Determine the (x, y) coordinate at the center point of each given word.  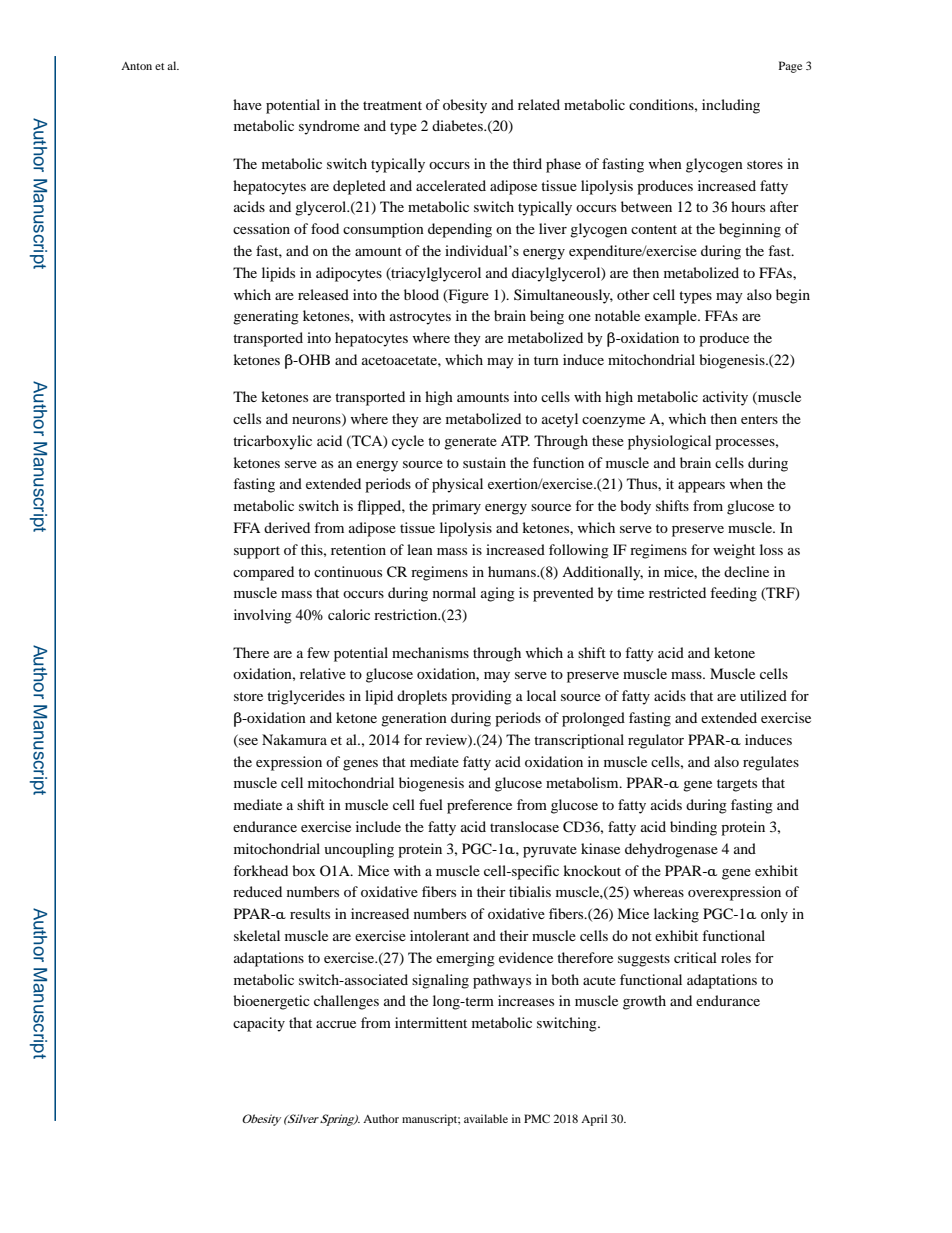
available (486, 1118)
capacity (259, 1024)
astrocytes (420, 318)
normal (454, 592)
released (323, 294)
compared (263, 573)
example (672, 317)
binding (693, 828)
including (731, 106)
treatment (392, 105)
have (247, 104)
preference (479, 806)
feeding (733, 594)
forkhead (260, 870)
